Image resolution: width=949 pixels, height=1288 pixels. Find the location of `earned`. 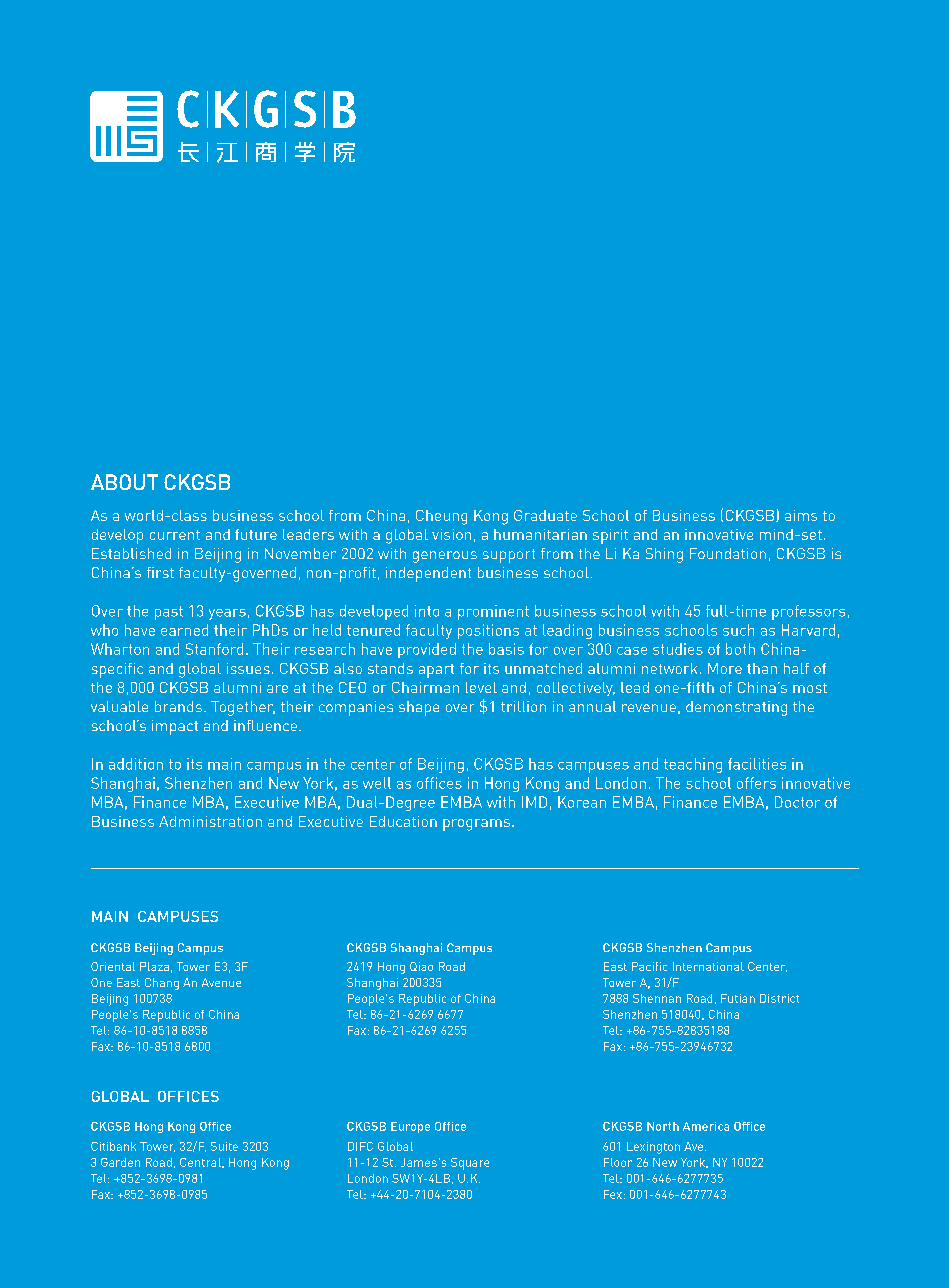

earned is located at coordinates (184, 630).
